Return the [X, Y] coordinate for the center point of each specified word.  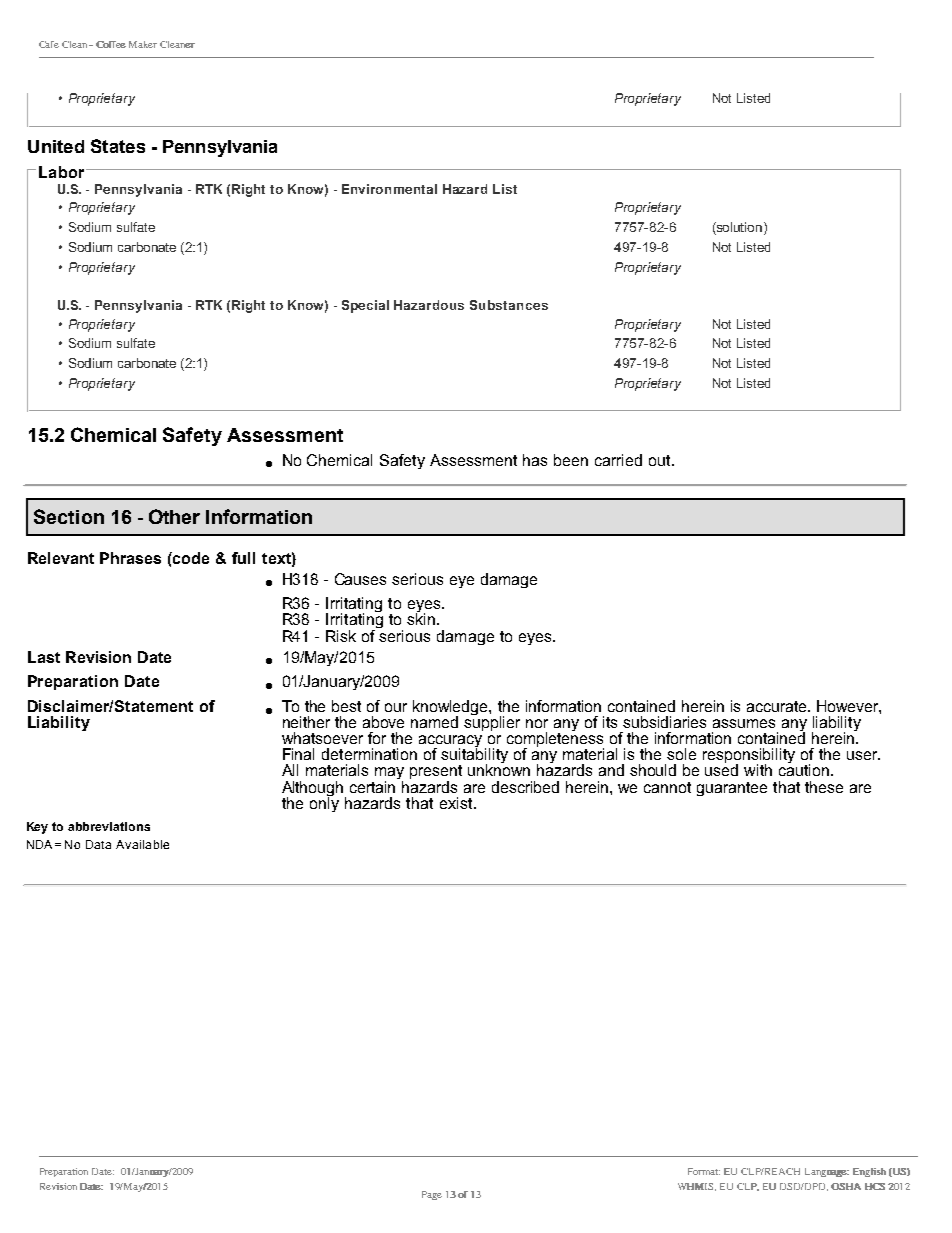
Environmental [389, 189]
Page [432, 1195]
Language [827, 1172]
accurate [778, 706]
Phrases [130, 558]
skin [421, 618]
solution [740, 228]
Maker [143, 44]
